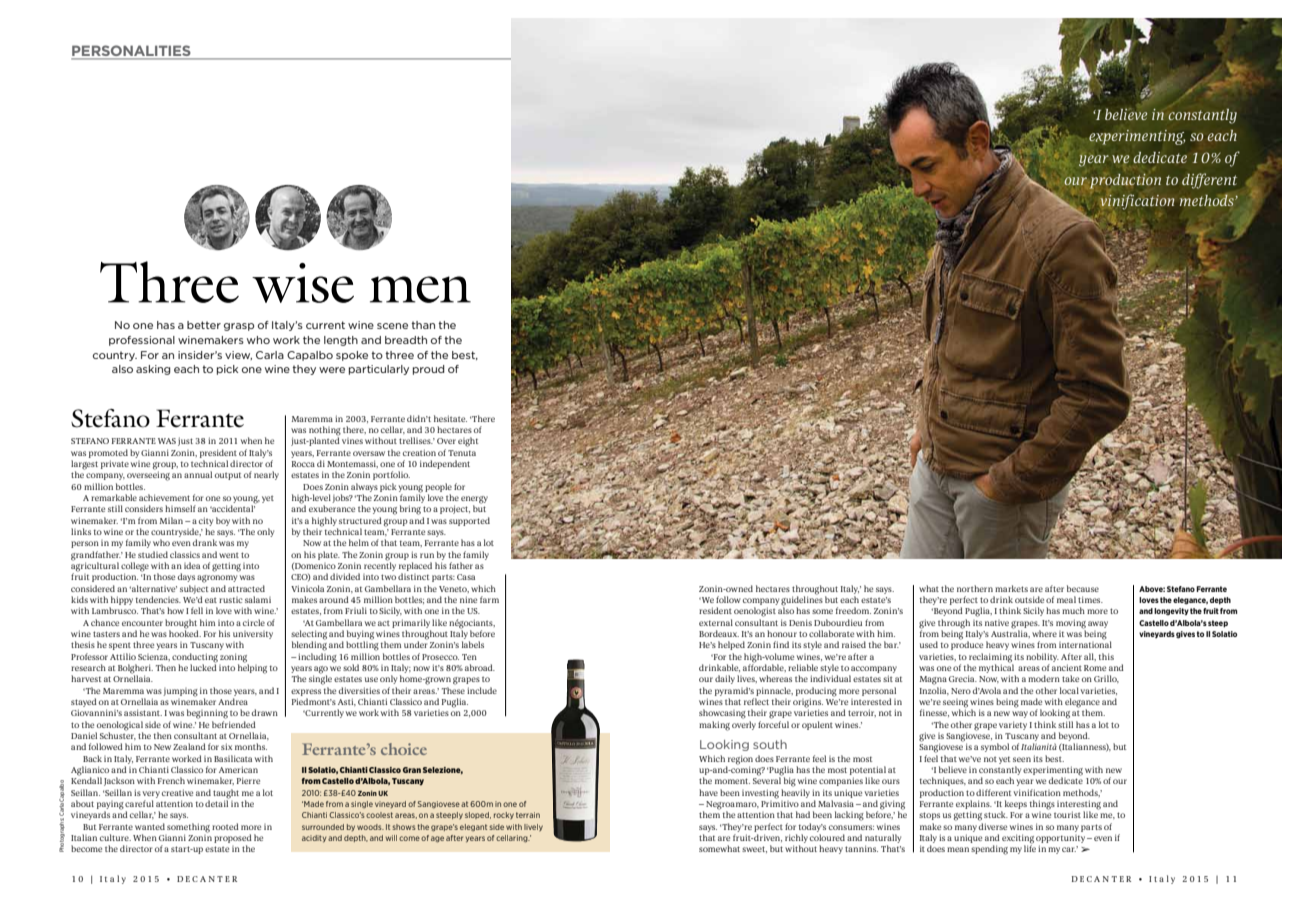  What do you see at coordinates (533, 827) in the page?
I see `lively` at bounding box center [533, 827].
